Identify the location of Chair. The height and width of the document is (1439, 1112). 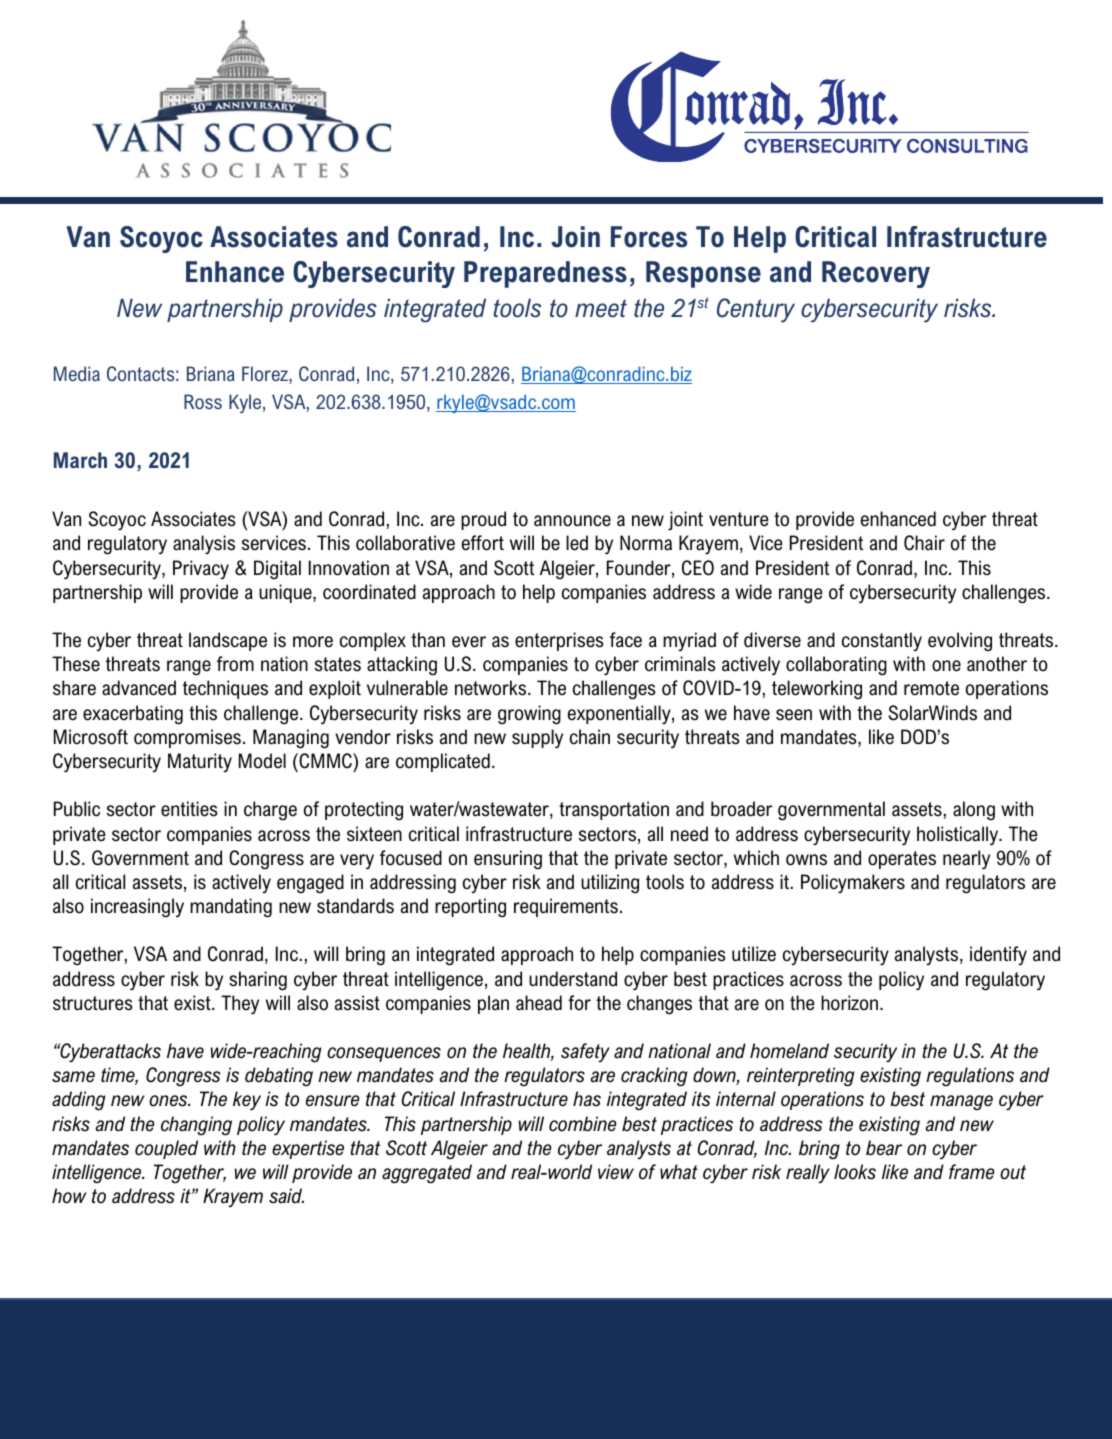
(924, 543).
